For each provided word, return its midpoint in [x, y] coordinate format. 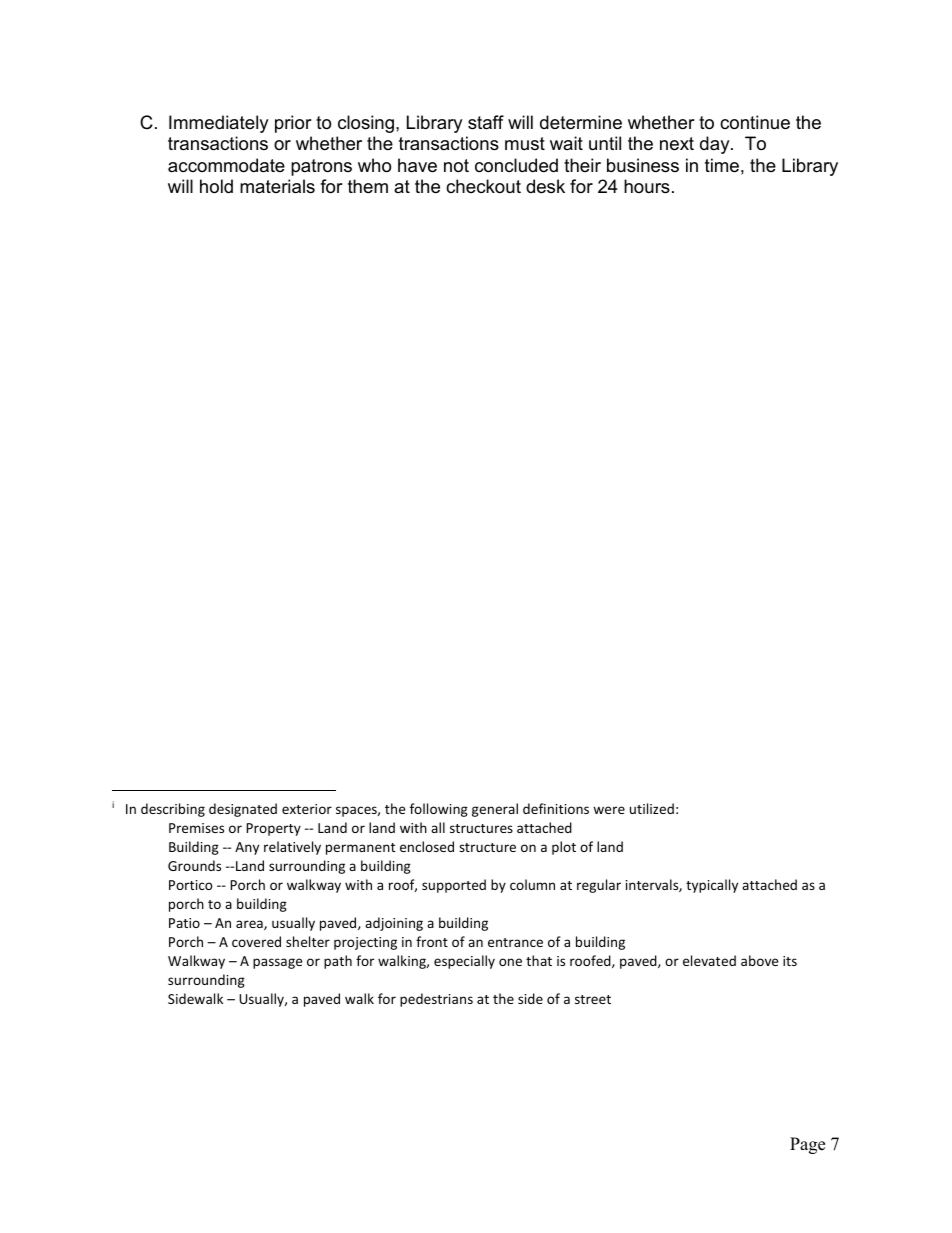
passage [277, 963]
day [716, 145]
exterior [307, 809]
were [609, 810]
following [439, 810]
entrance [515, 942]
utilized [652, 808]
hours [647, 186]
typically [712, 886]
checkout [483, 186]
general [495, 810]
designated [243, 810]
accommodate [226, 165]
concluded [516, 165]
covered [256, 941]
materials [277, 186]
